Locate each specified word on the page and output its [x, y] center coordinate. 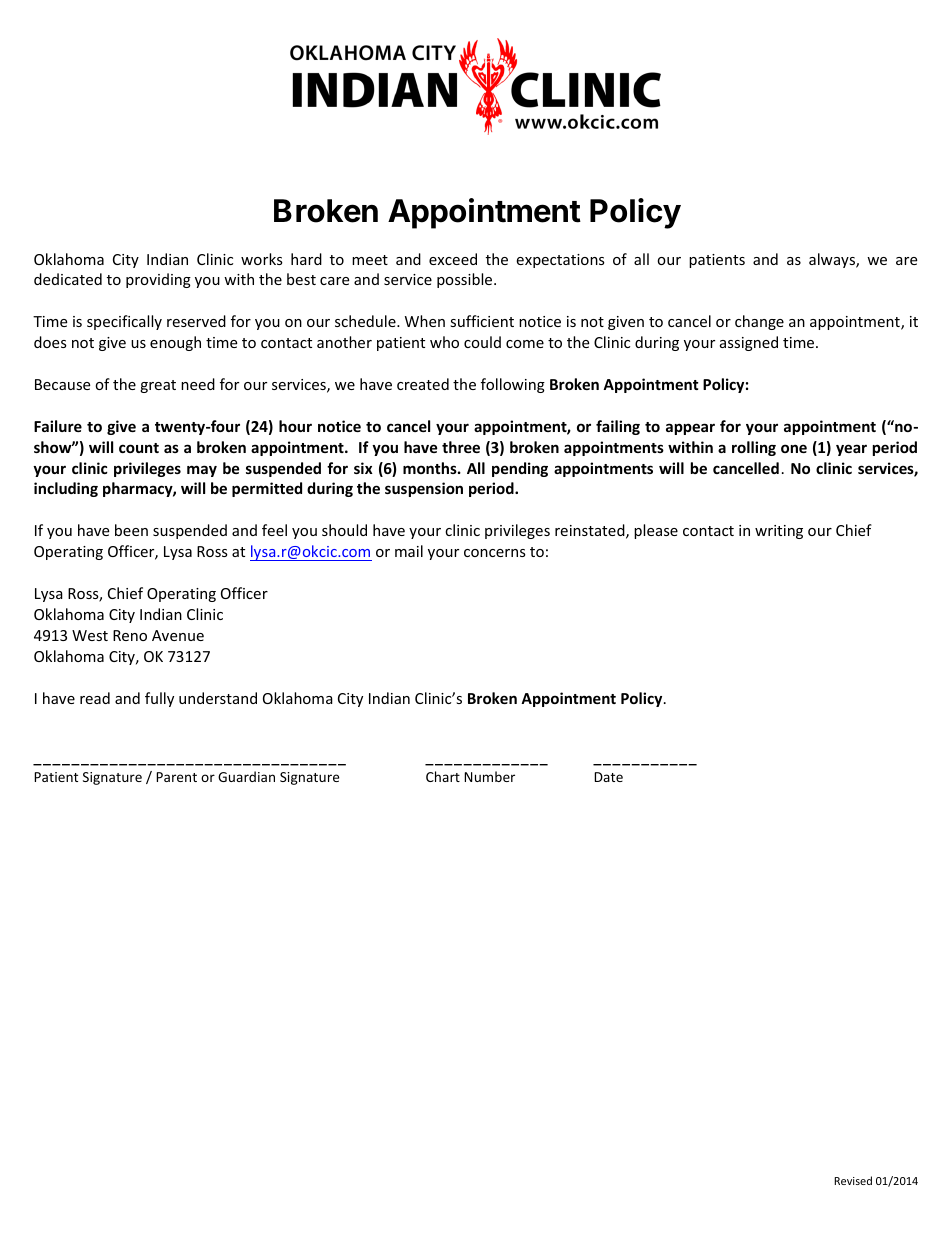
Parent [176, 777]
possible [466, 280]
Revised [853, 1180]
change [759, 322]
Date [608, 777]
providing [158, 280]
